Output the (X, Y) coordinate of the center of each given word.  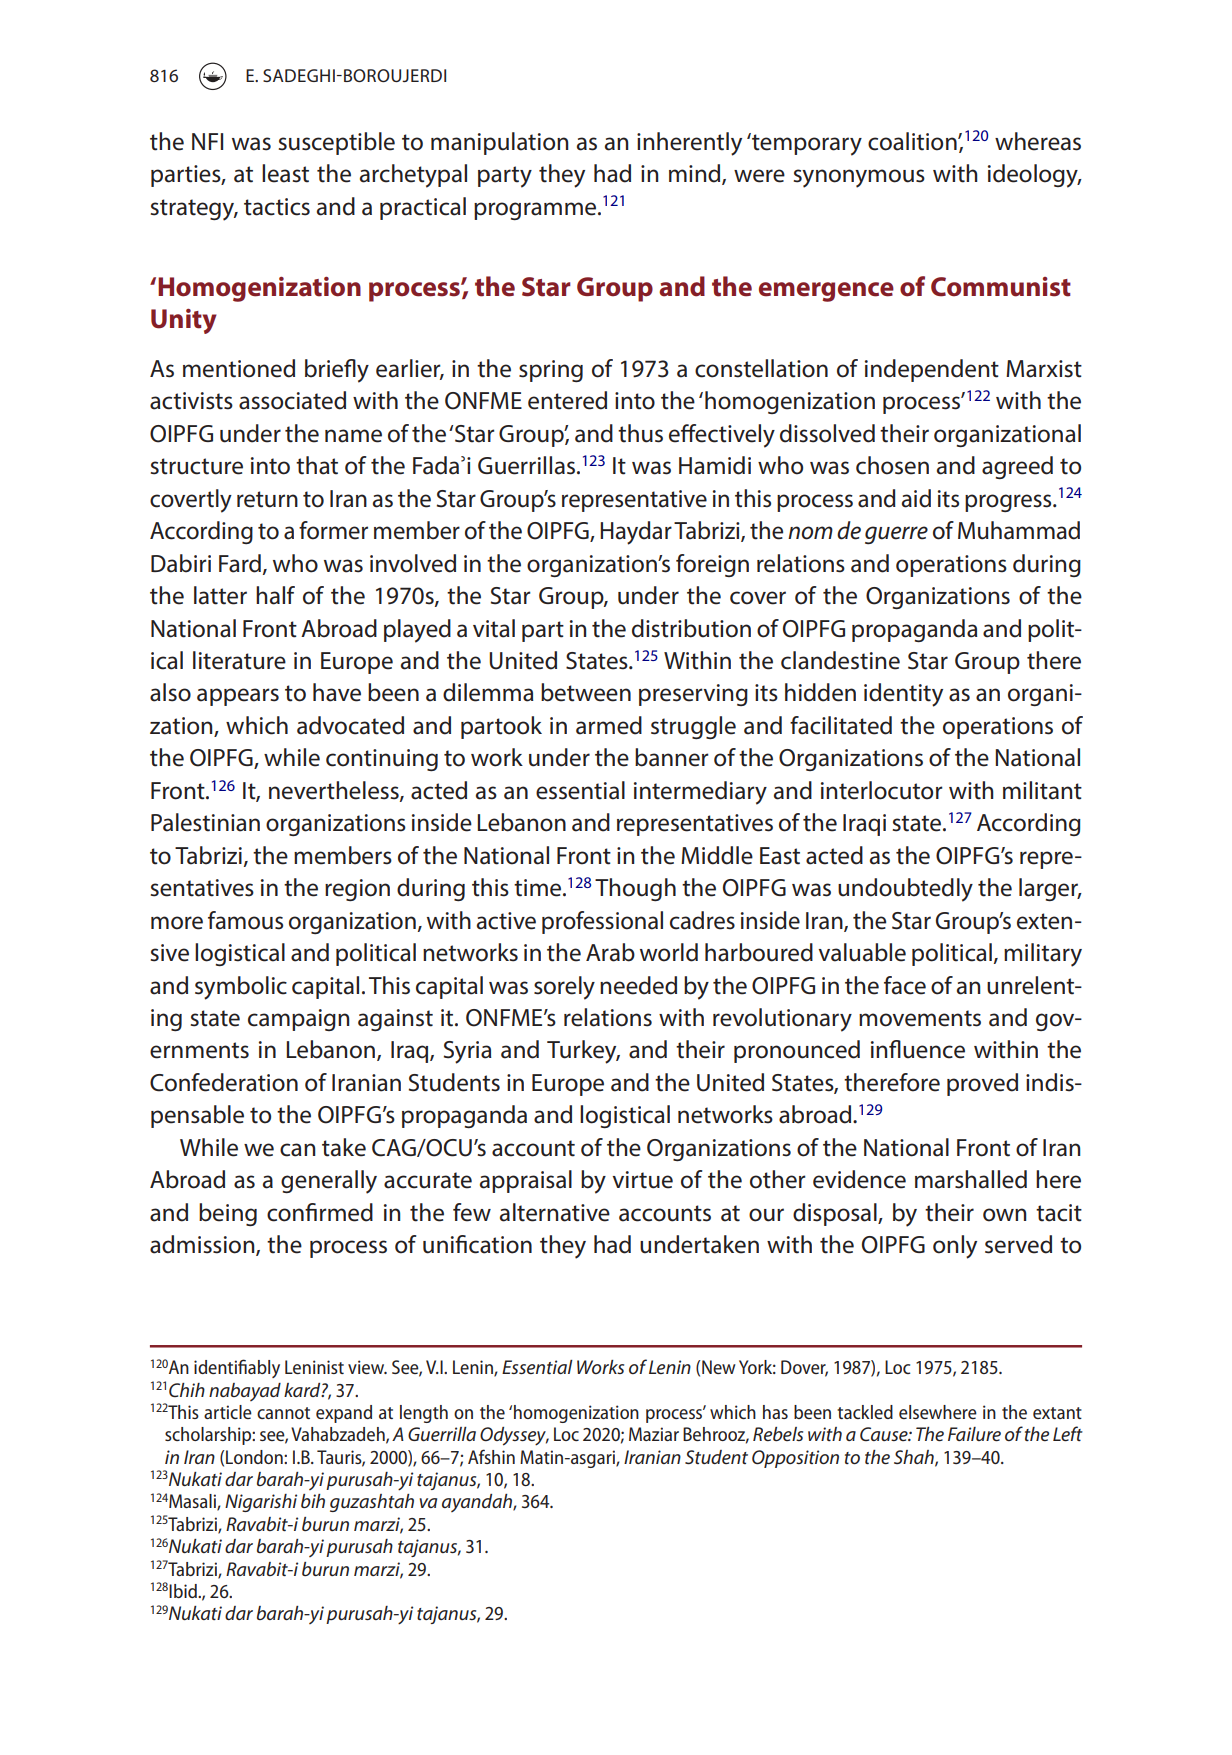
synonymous (859, 178)
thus (640, 433)
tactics (277, 207)
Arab (610, 952)
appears (238, 697)
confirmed (320, 1212)
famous (245, 920)
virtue (642, 1180)
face (905, 985)
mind (696, 174)
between (586, 692)
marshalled (971, 1179)
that (317, 465)
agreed (1017, 467)
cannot (283, 1413)
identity (903, 695)
